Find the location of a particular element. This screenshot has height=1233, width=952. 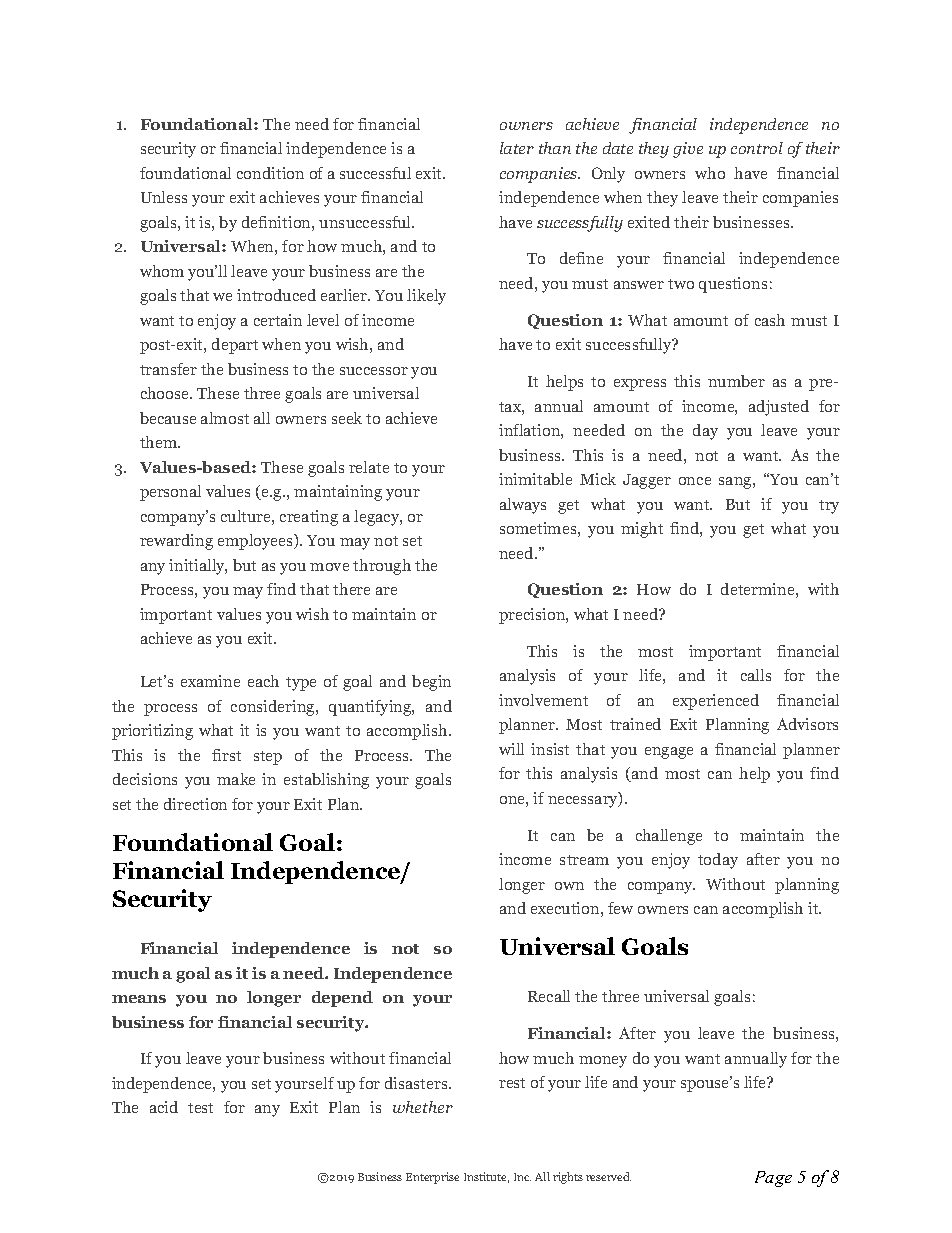

inimitable is located at coordinates (535, 479).
